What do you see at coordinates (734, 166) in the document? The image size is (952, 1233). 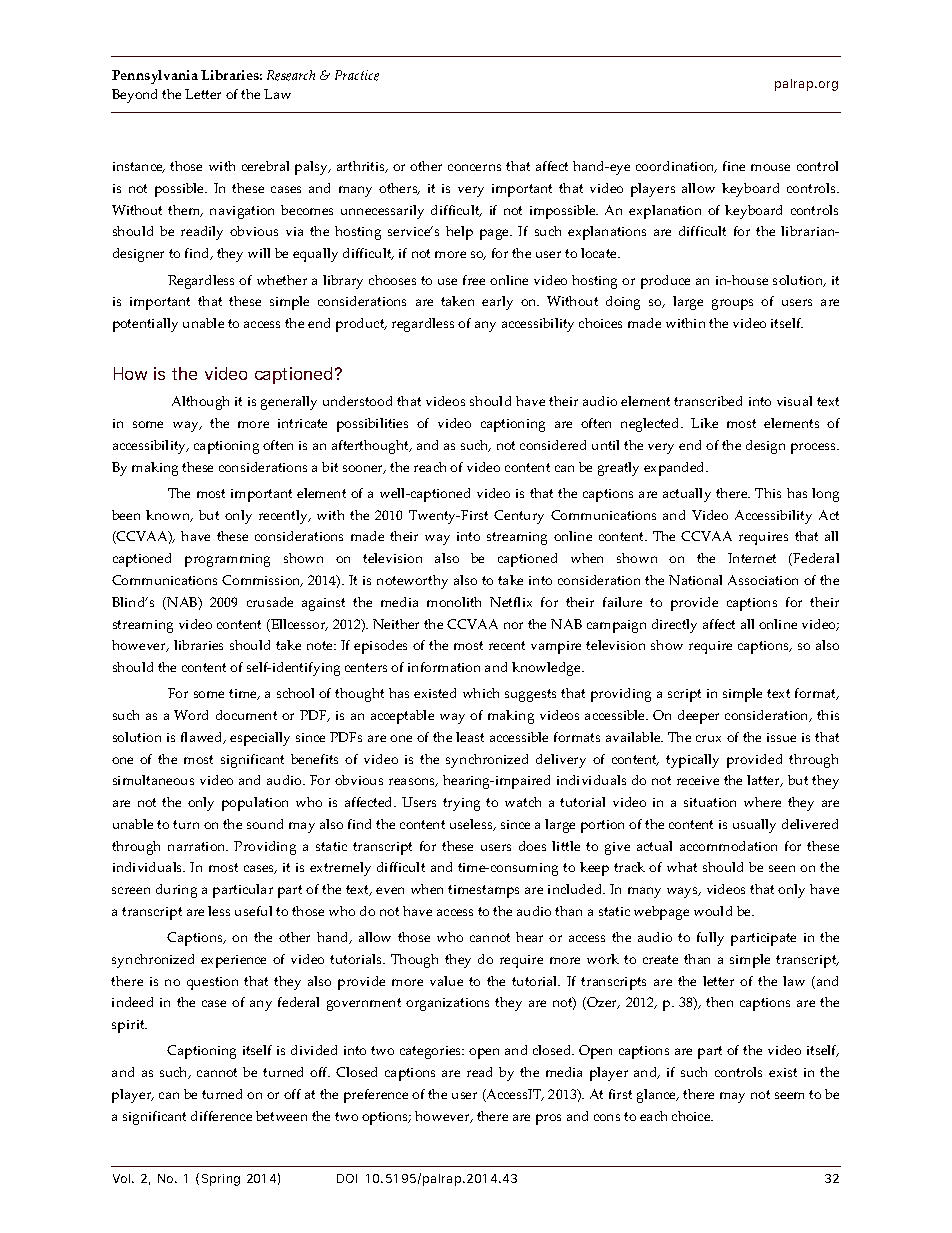 I see `fine` at bounding box center [734, 166].
